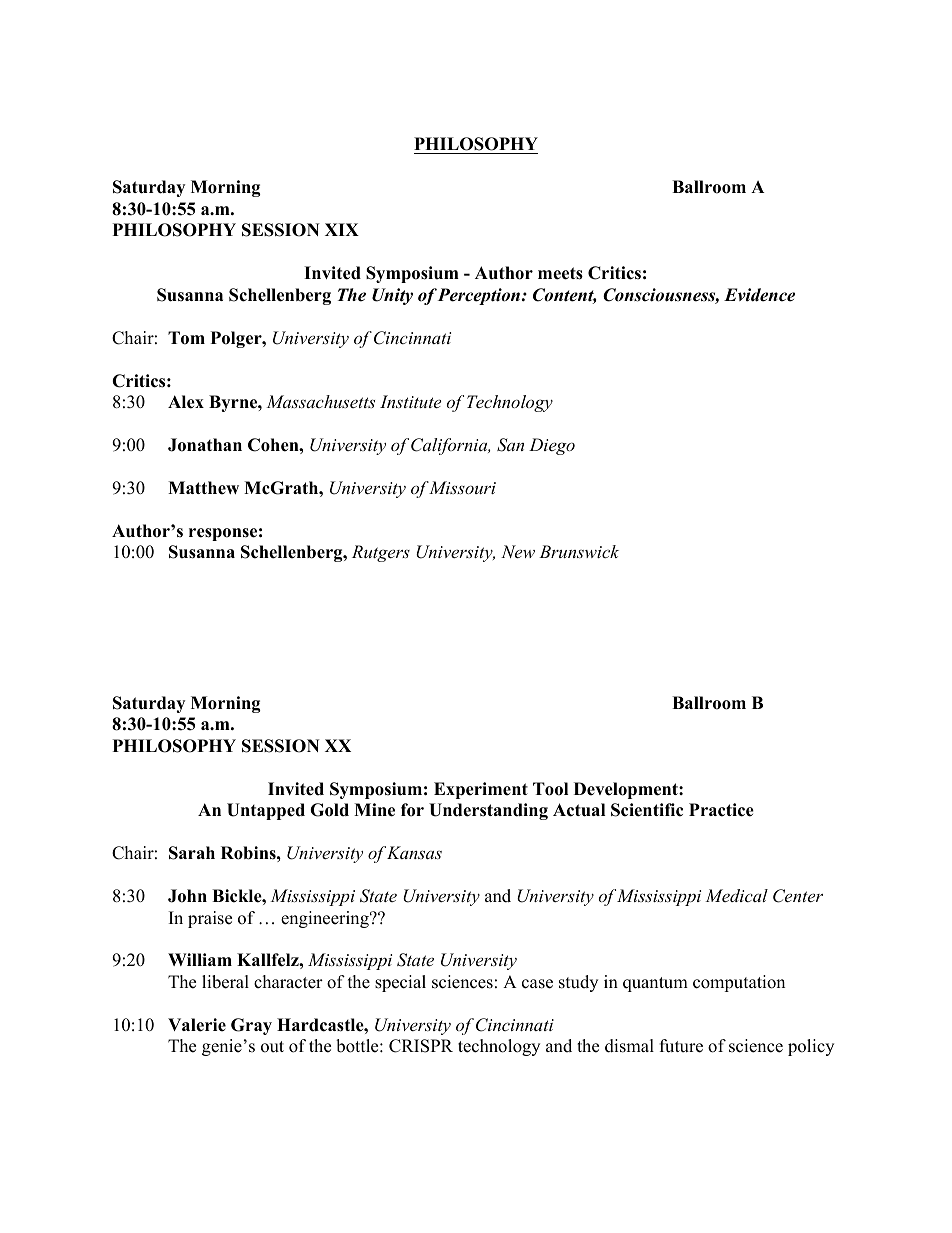 Image resolution: width=952 pixels, height=1233 pixels. I want to click on Rutgers, so click(381, 553).
